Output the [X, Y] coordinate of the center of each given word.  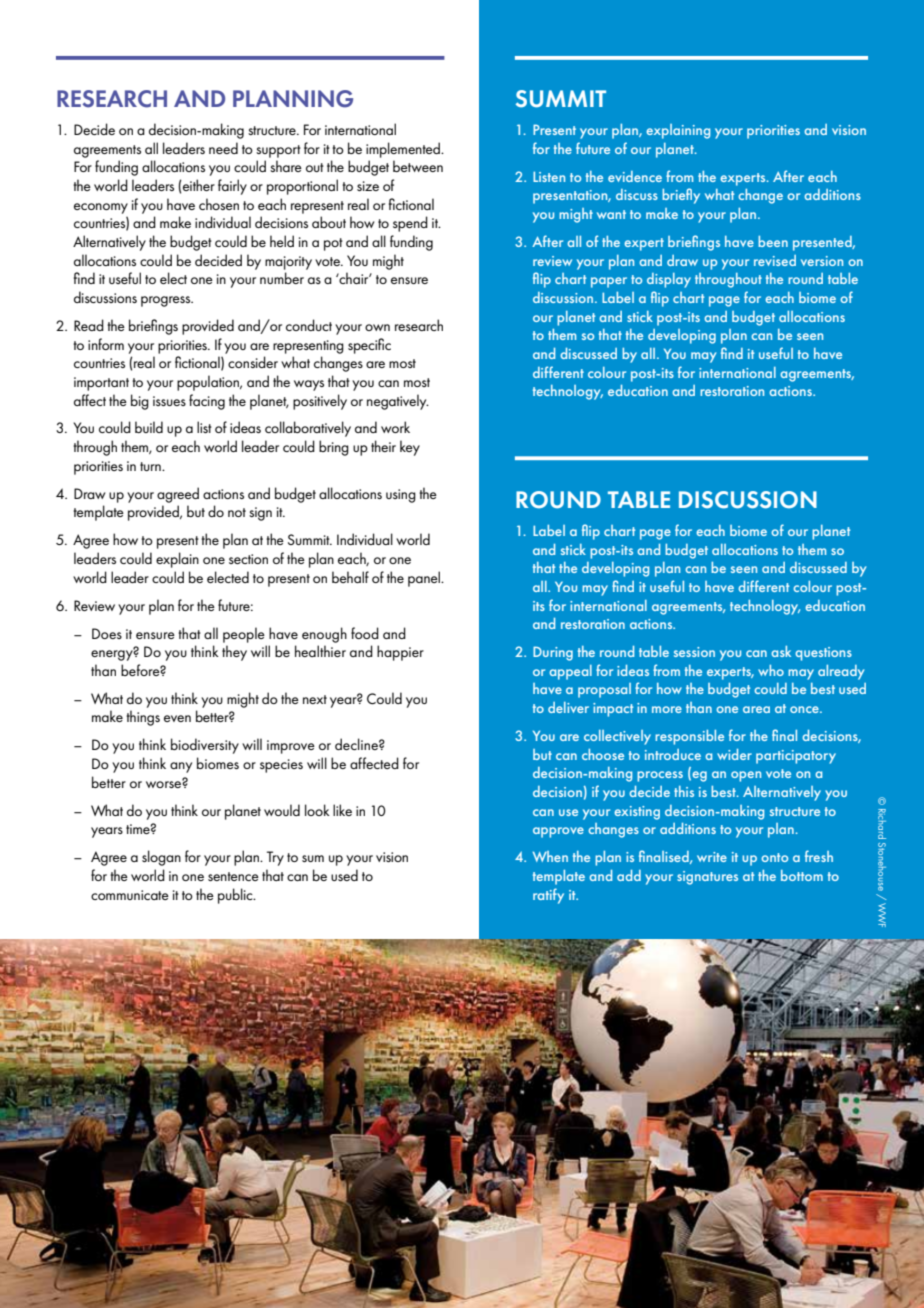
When [550, 856]
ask [781, 651]
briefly [681, 196]
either [198, 185]
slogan [161, 858]
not [237, 512]
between [418, 166]
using [401, 496]
